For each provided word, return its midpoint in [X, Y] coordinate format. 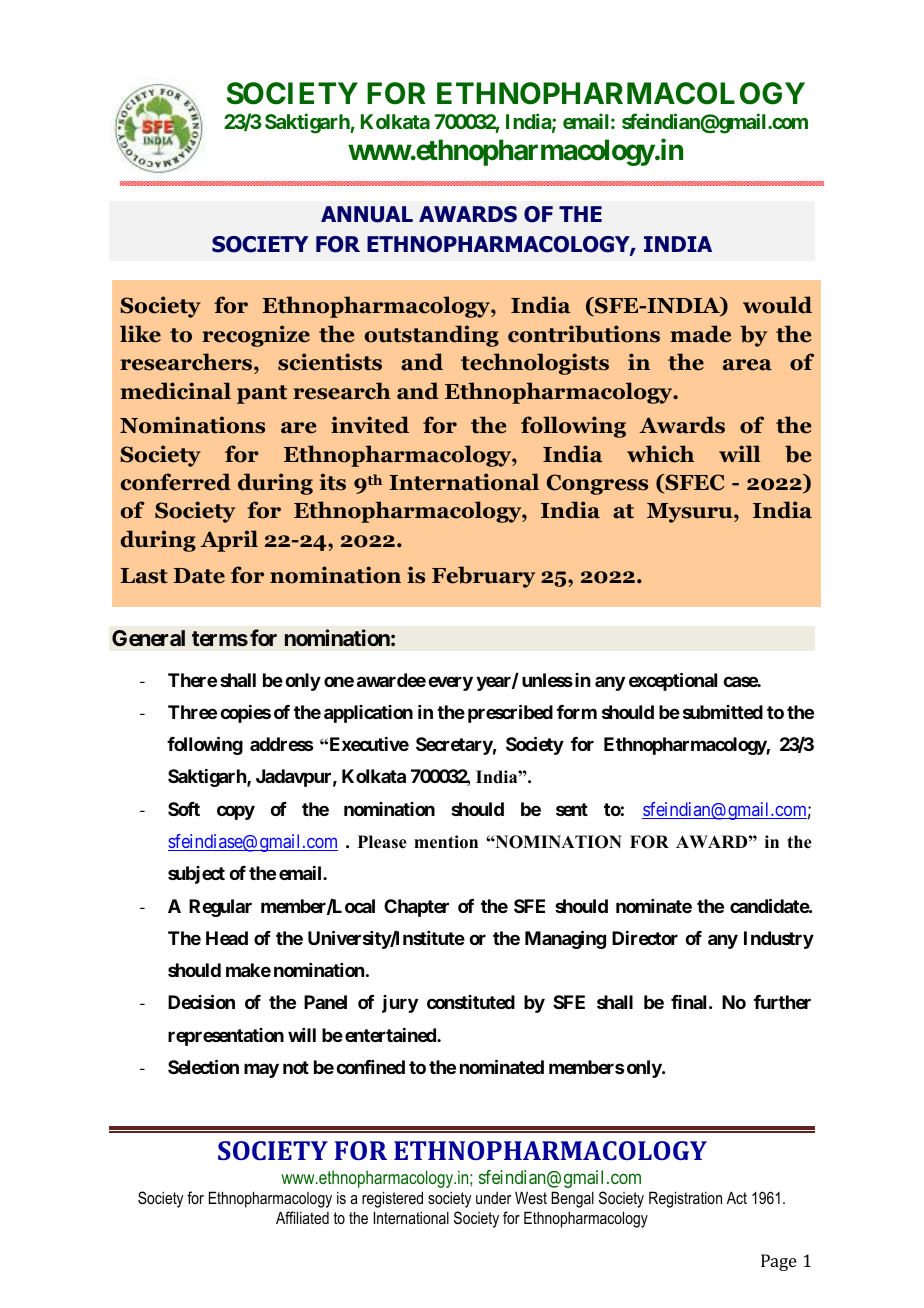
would [777, 305]
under [493, 1198]
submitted [723, 712]
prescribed [510, 713]
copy [236, 812]
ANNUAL [367, 214]
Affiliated [302, 1217]
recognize [256, 336]
